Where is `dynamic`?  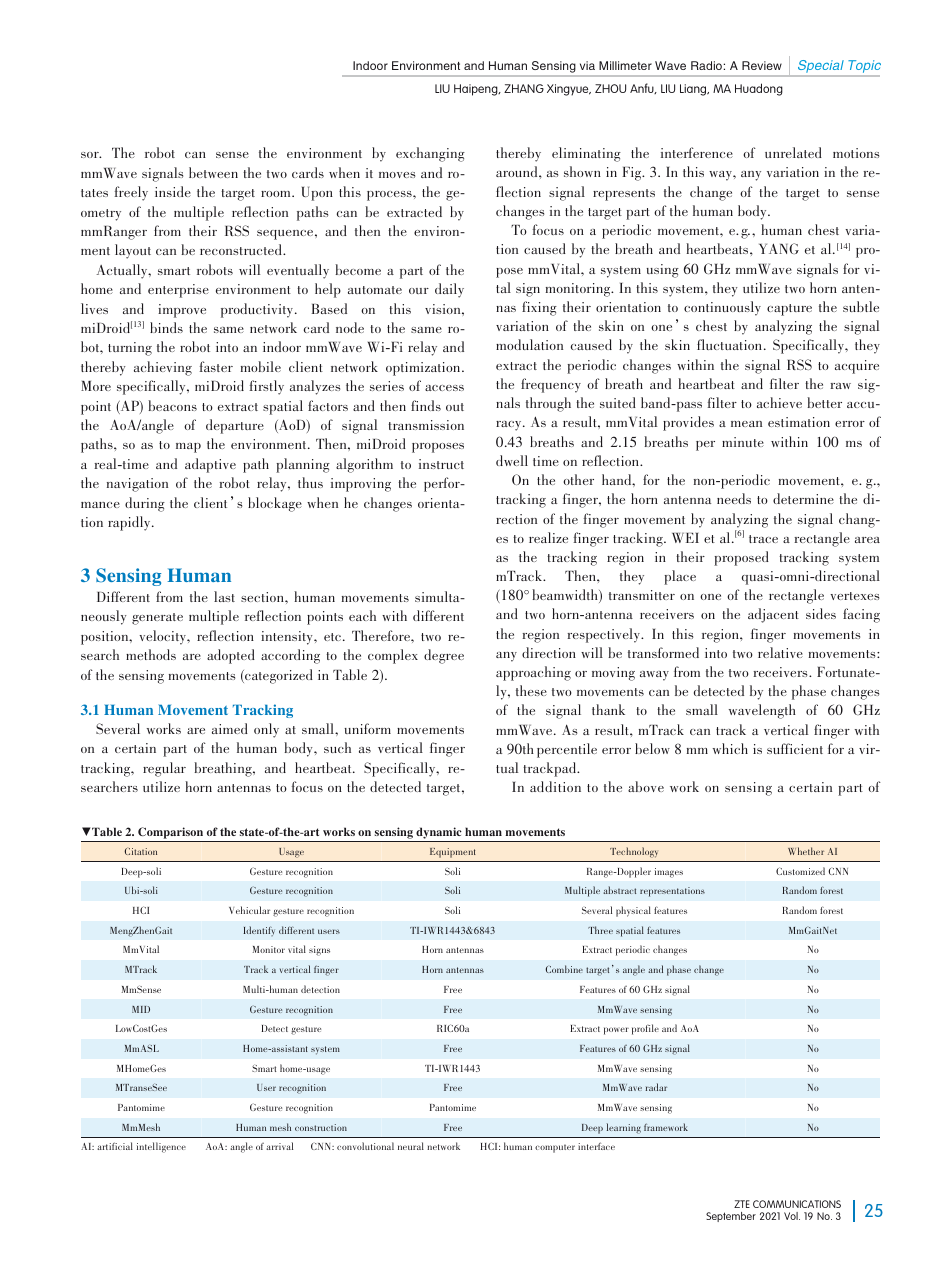
dynamic is located at coordinates (438, 833).
